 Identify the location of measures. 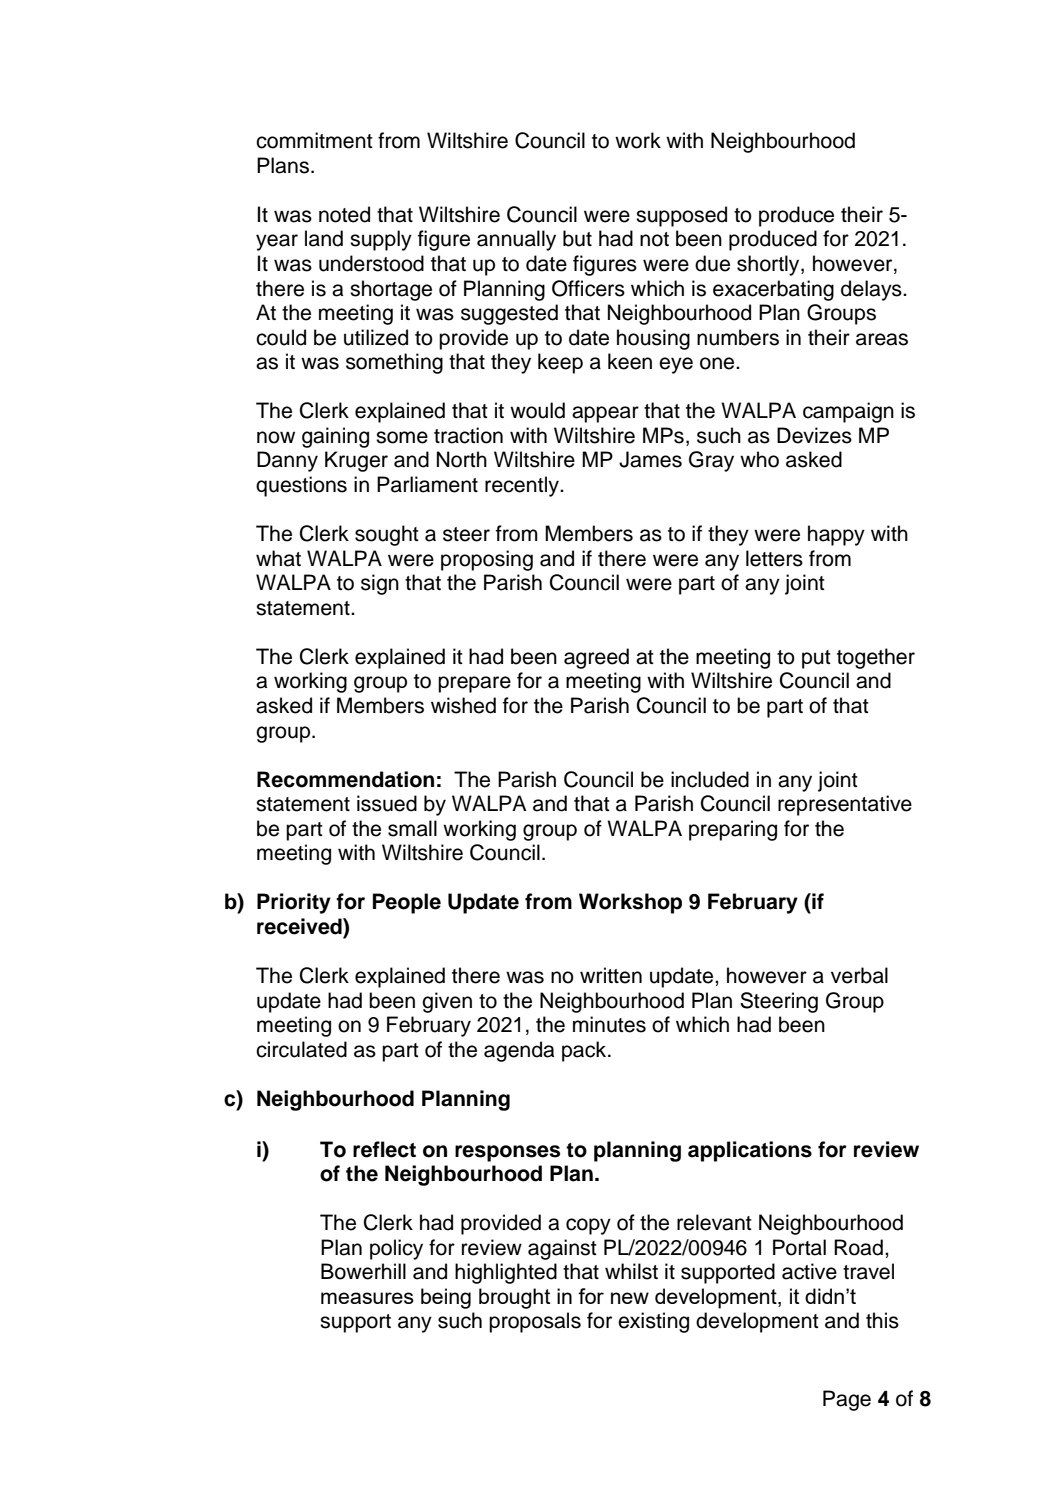
(367, 1298).
